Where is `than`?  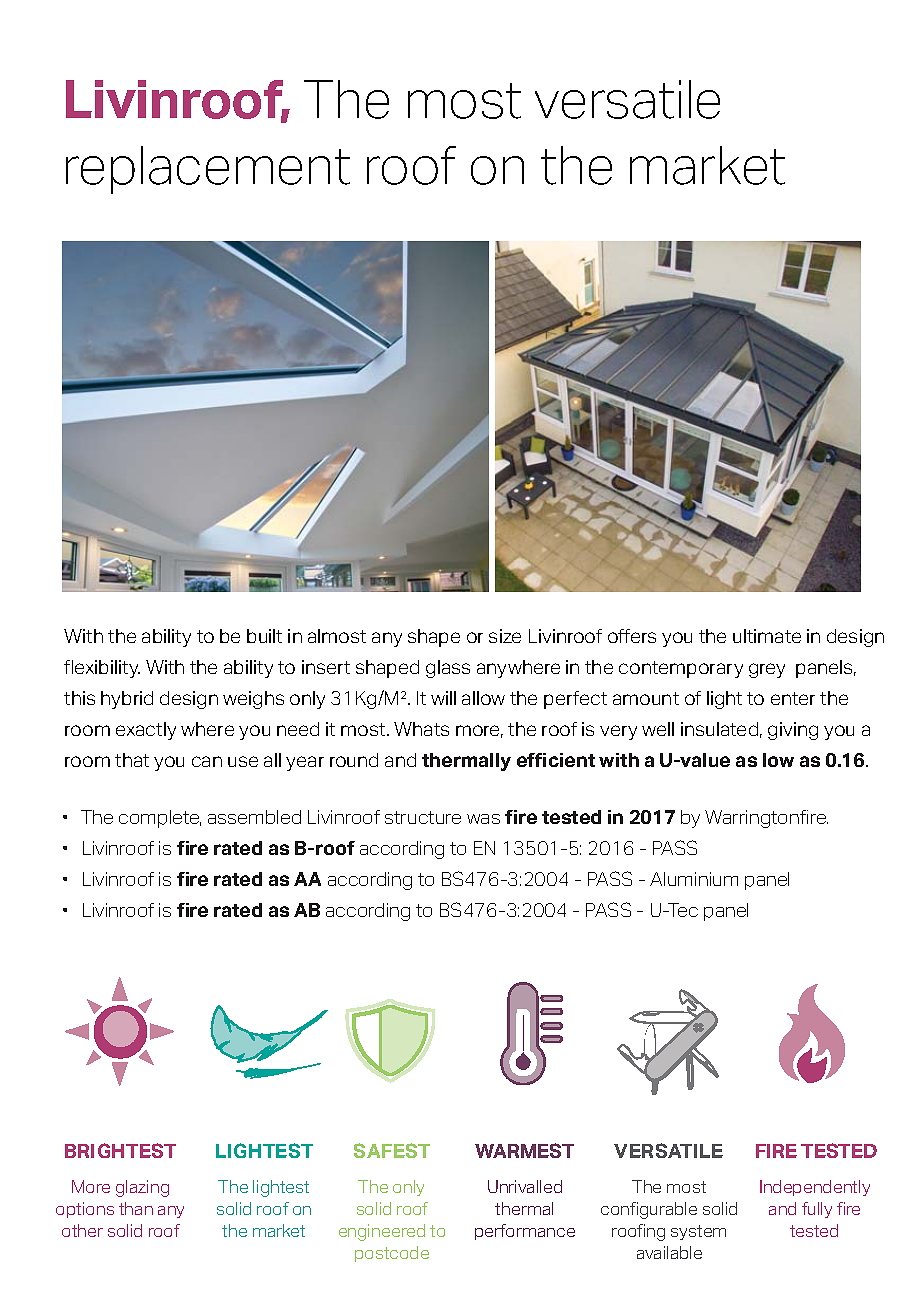
than is located at coordinates (136, 1208).
